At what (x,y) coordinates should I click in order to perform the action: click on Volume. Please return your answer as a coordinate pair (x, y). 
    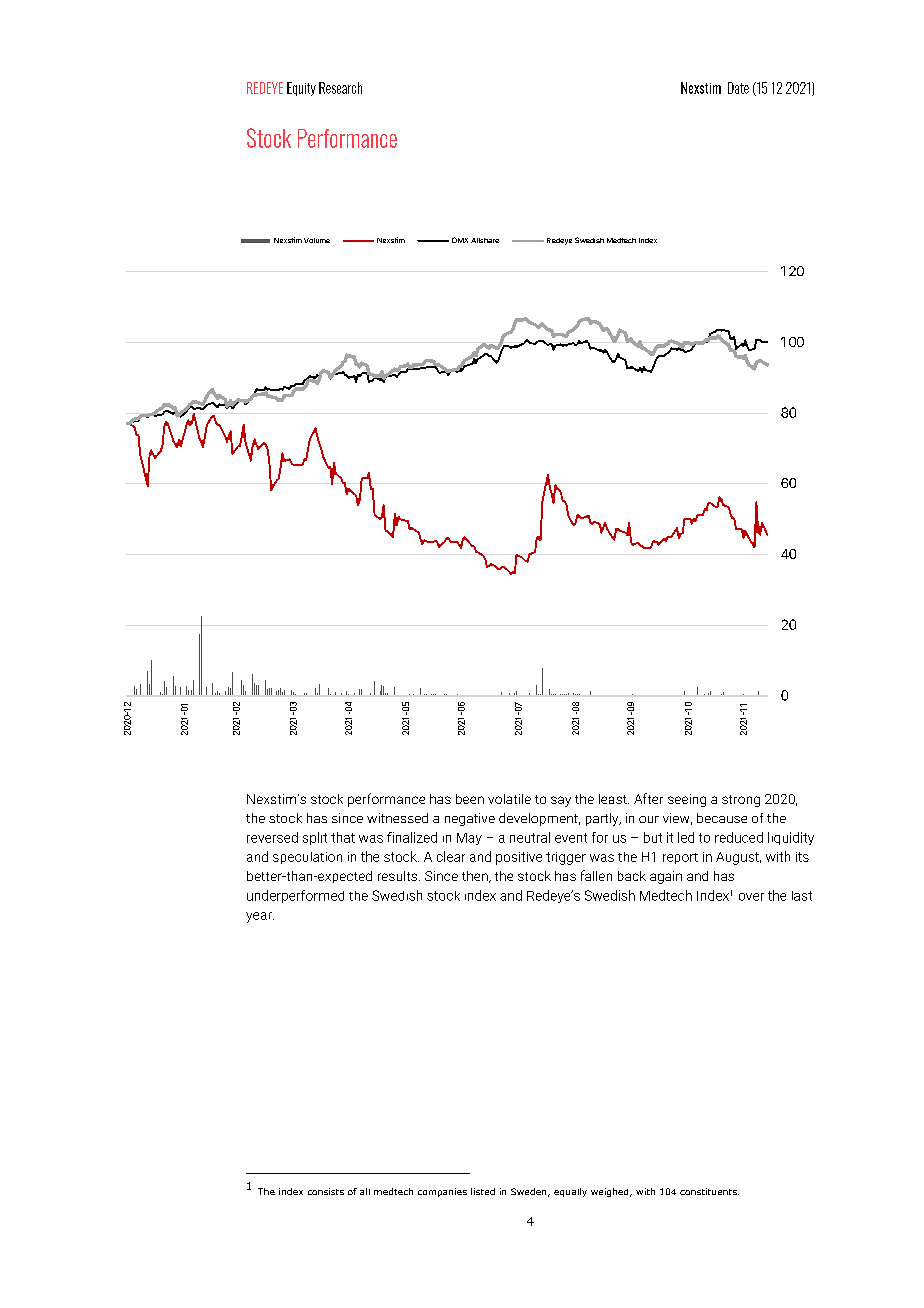
    Looking at the image, I should click on (317, 240).
